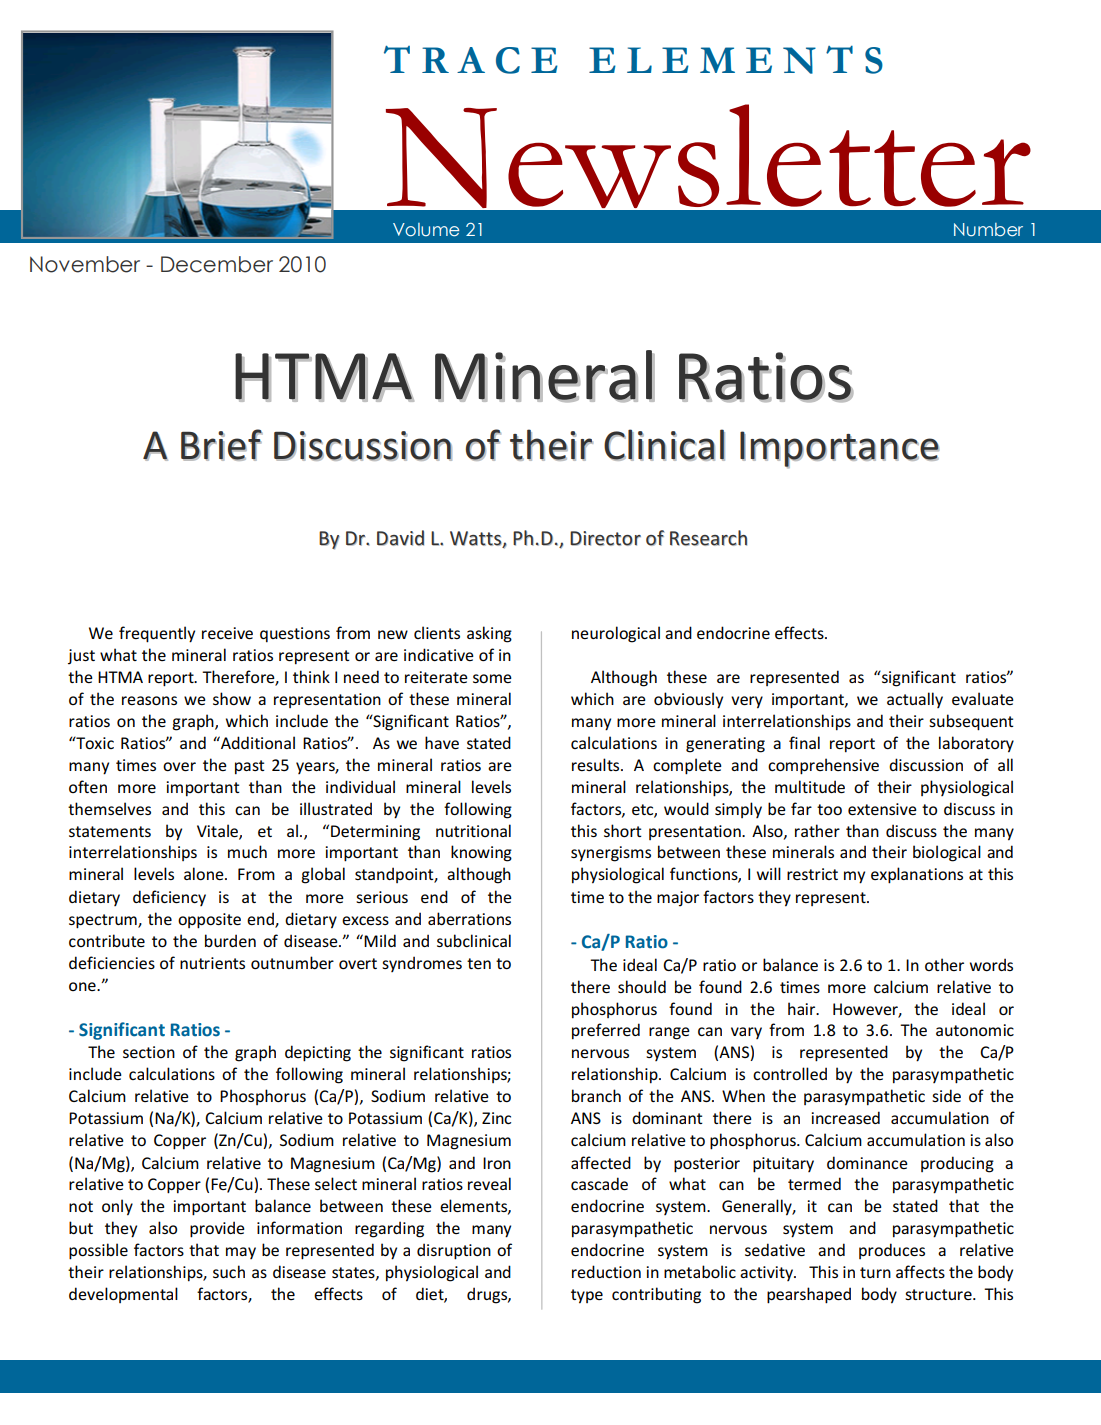 The width and height of the document is (1101, 1425). What do you see at coordinates (597, 764) in the document?
I see `results` at bounding box center [597, 764].
